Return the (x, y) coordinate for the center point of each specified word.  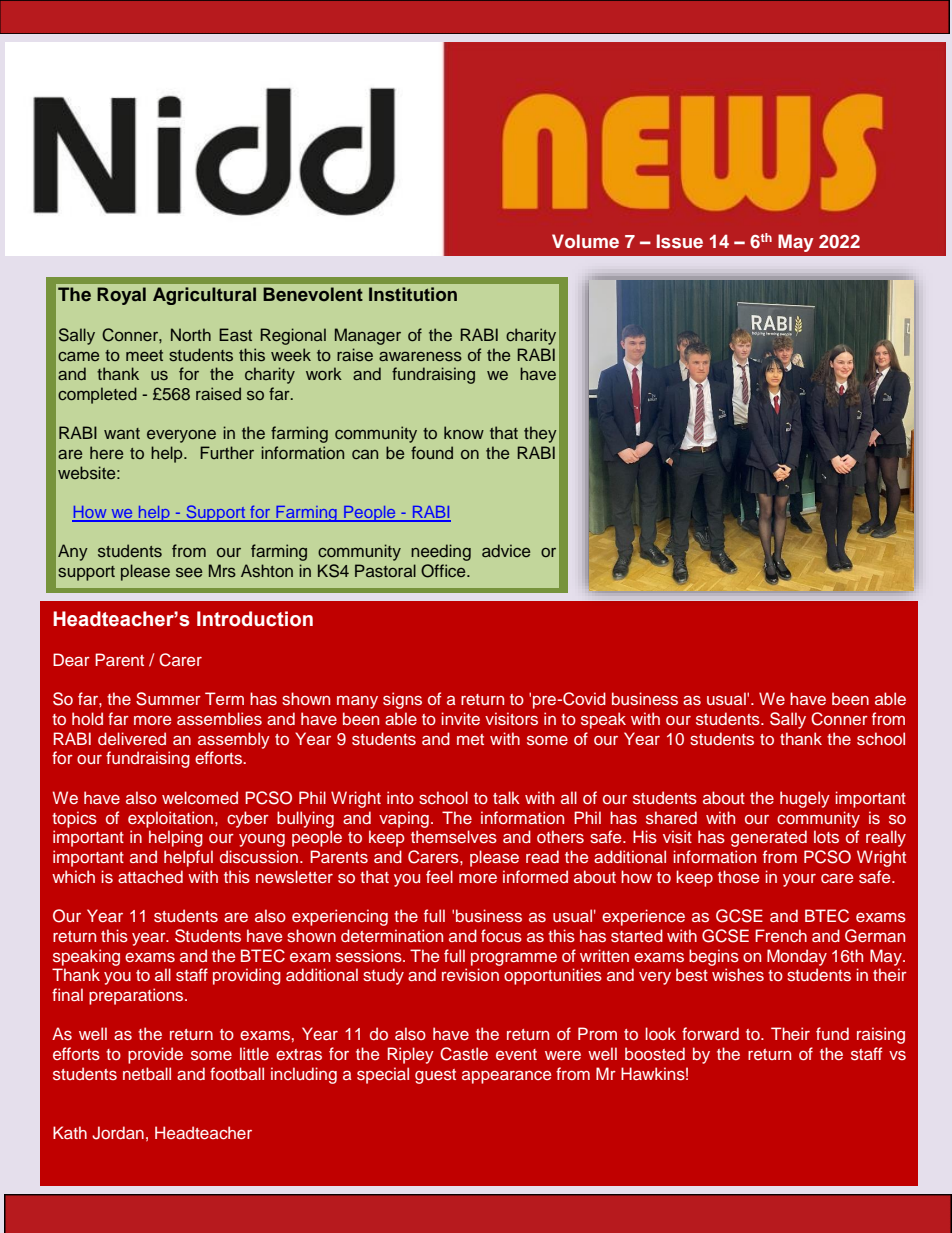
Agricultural (204, 296)
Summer (168, 699)
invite (460, 718)
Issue (680, 241)
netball (147, 1073)
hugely (805, 799)
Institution (413, 294)
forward (710, 1033)
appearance (506, 1077)
